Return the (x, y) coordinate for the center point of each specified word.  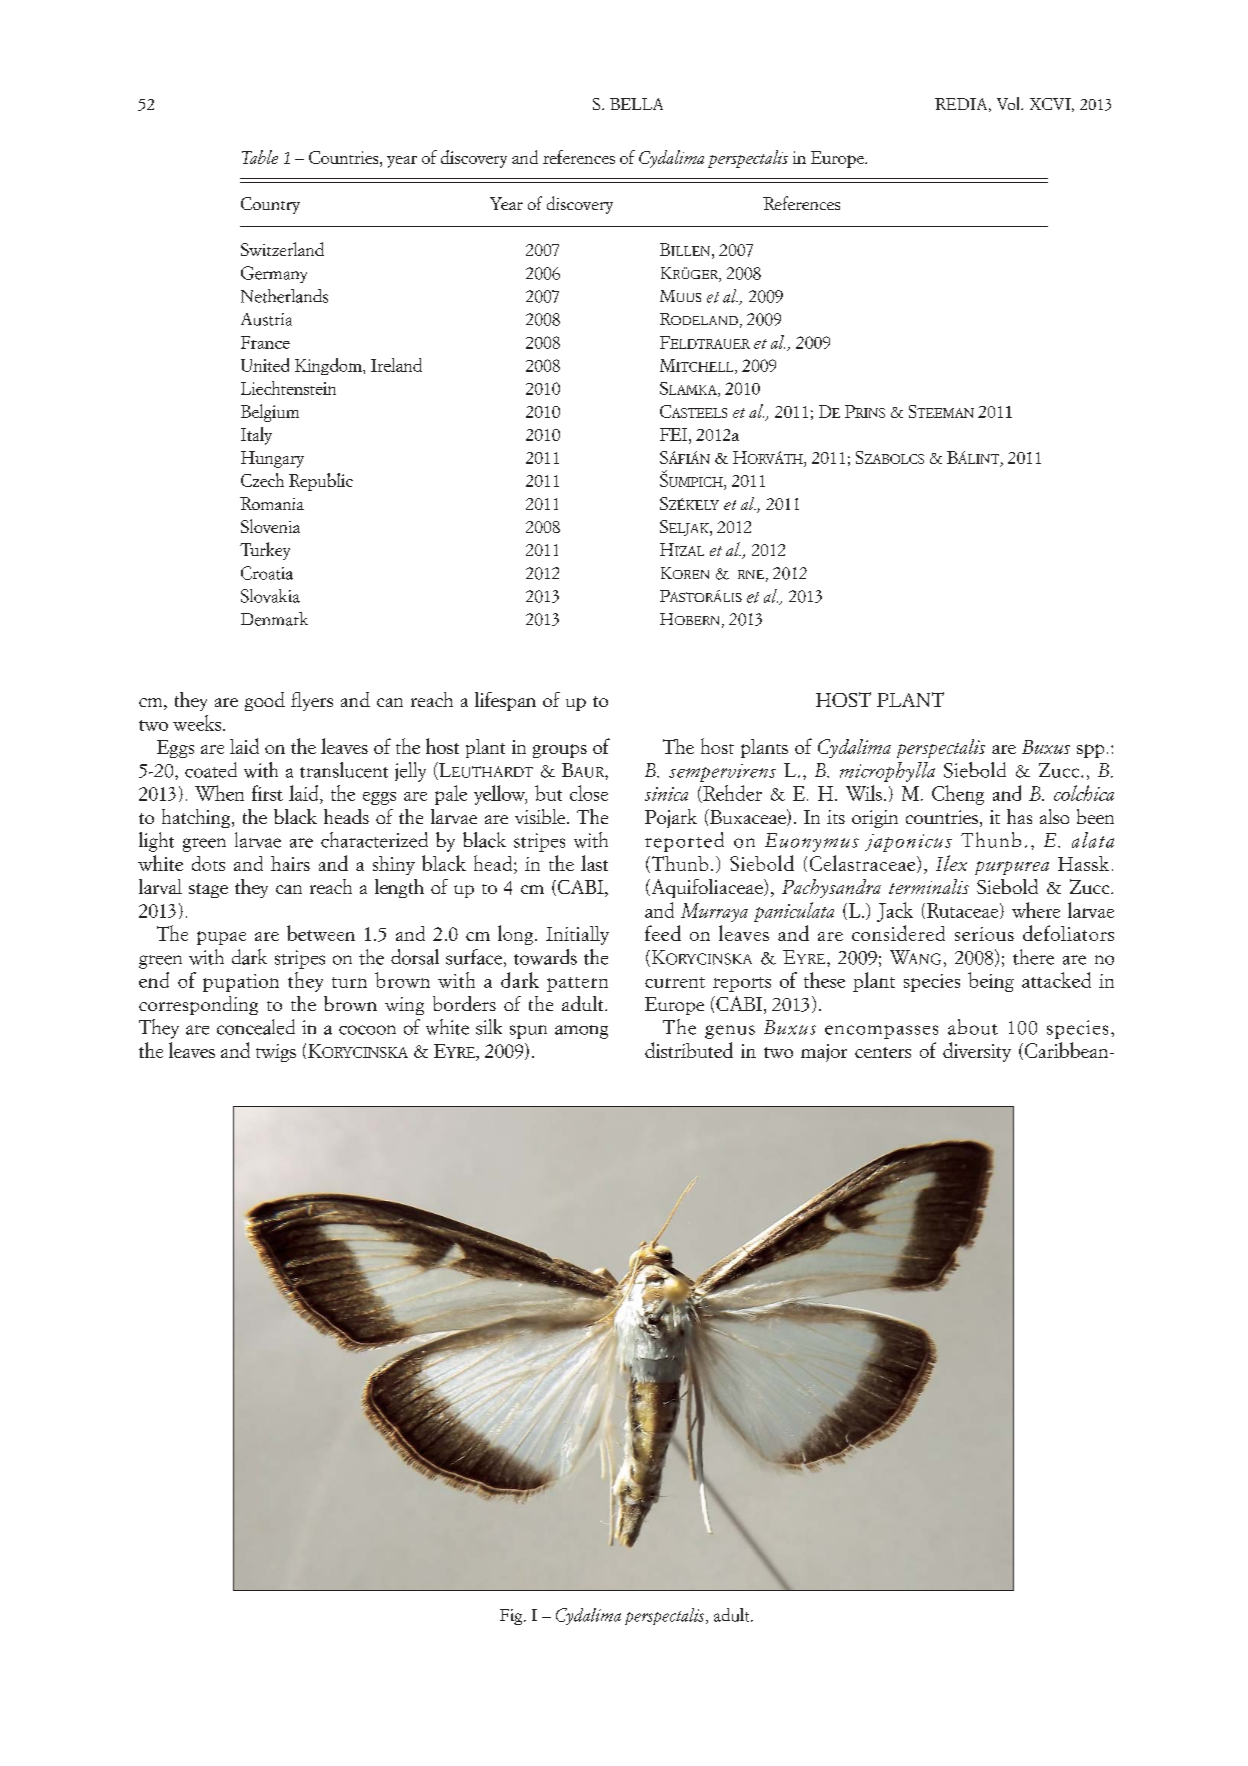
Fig (512, 1617)
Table (260, 157)
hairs (290, 863)
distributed (689, 1050)
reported (684, 842)
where (1036, 910)
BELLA (636, 104)
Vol (1009, 103)
